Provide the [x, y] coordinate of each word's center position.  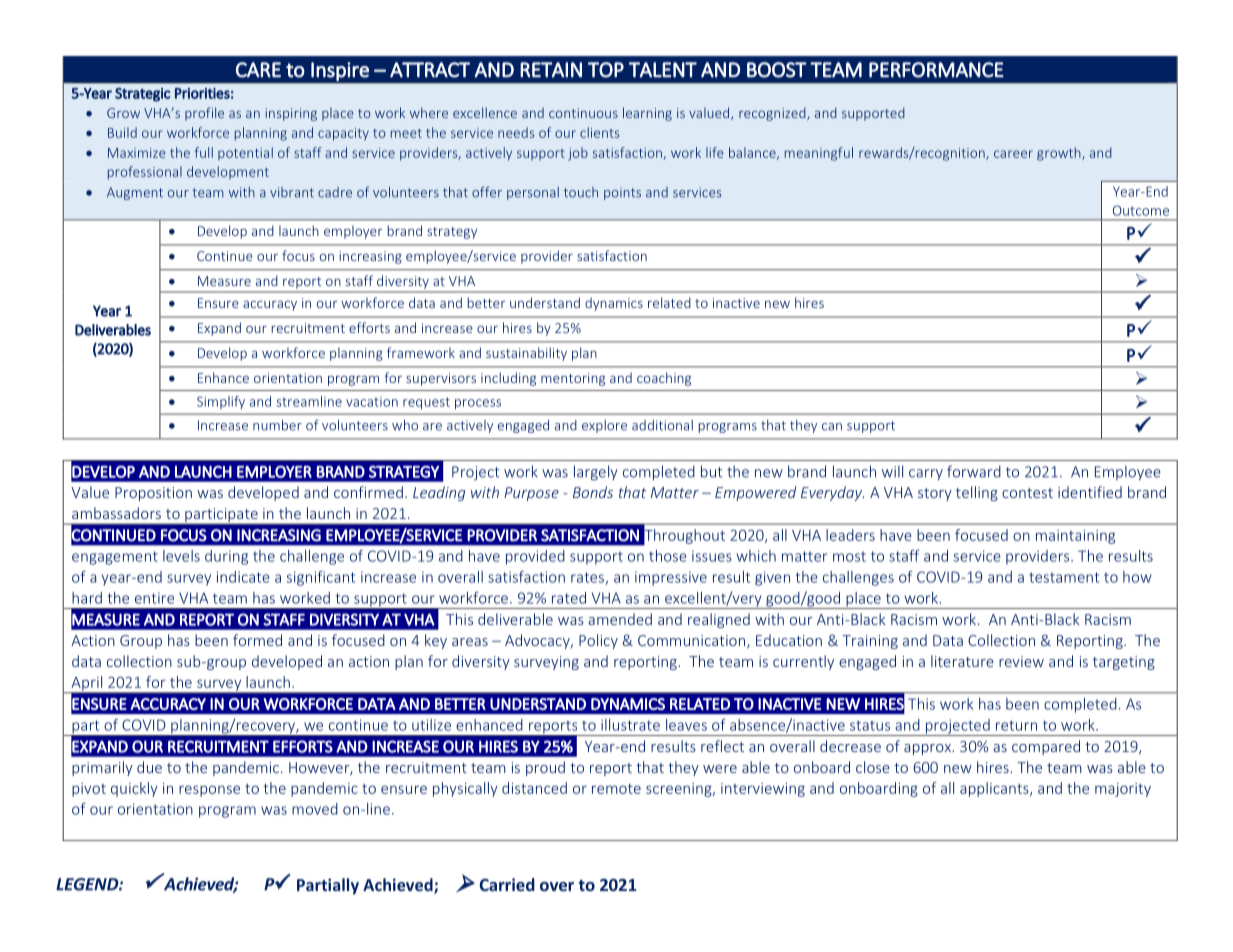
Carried [507, 884]
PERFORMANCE [936, 70]
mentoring [573, 379]
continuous [583, 113]
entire [154, 598]
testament [1064, 577]
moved [315, 809]
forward [974, 471]
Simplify [221, 402]
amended [620, 619]
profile [204, 114]
